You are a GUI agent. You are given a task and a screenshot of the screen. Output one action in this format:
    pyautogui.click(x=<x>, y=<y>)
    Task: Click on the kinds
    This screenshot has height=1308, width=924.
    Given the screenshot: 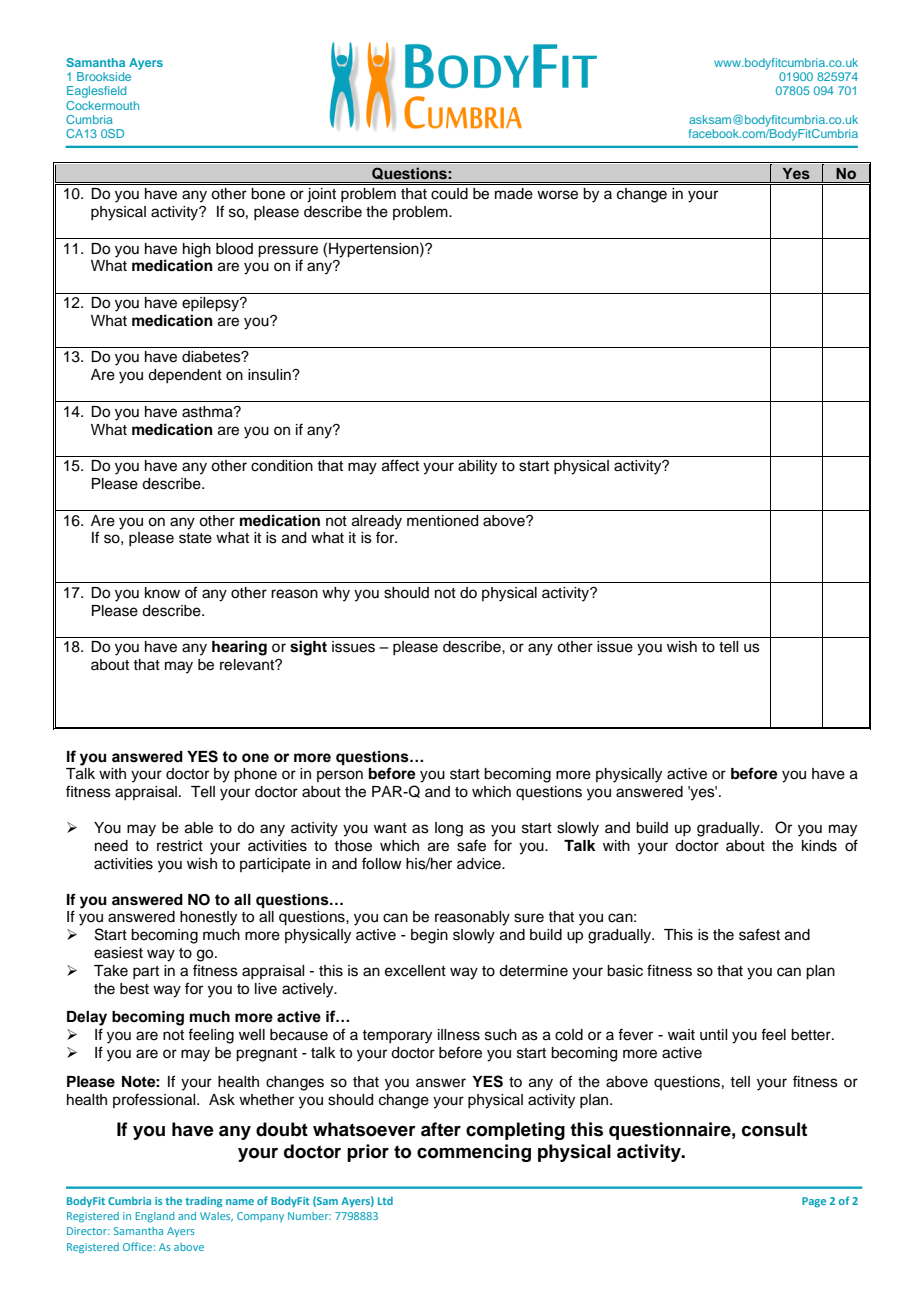 What is the action you would take?
    pyautogui.click(x=819, y=846)
